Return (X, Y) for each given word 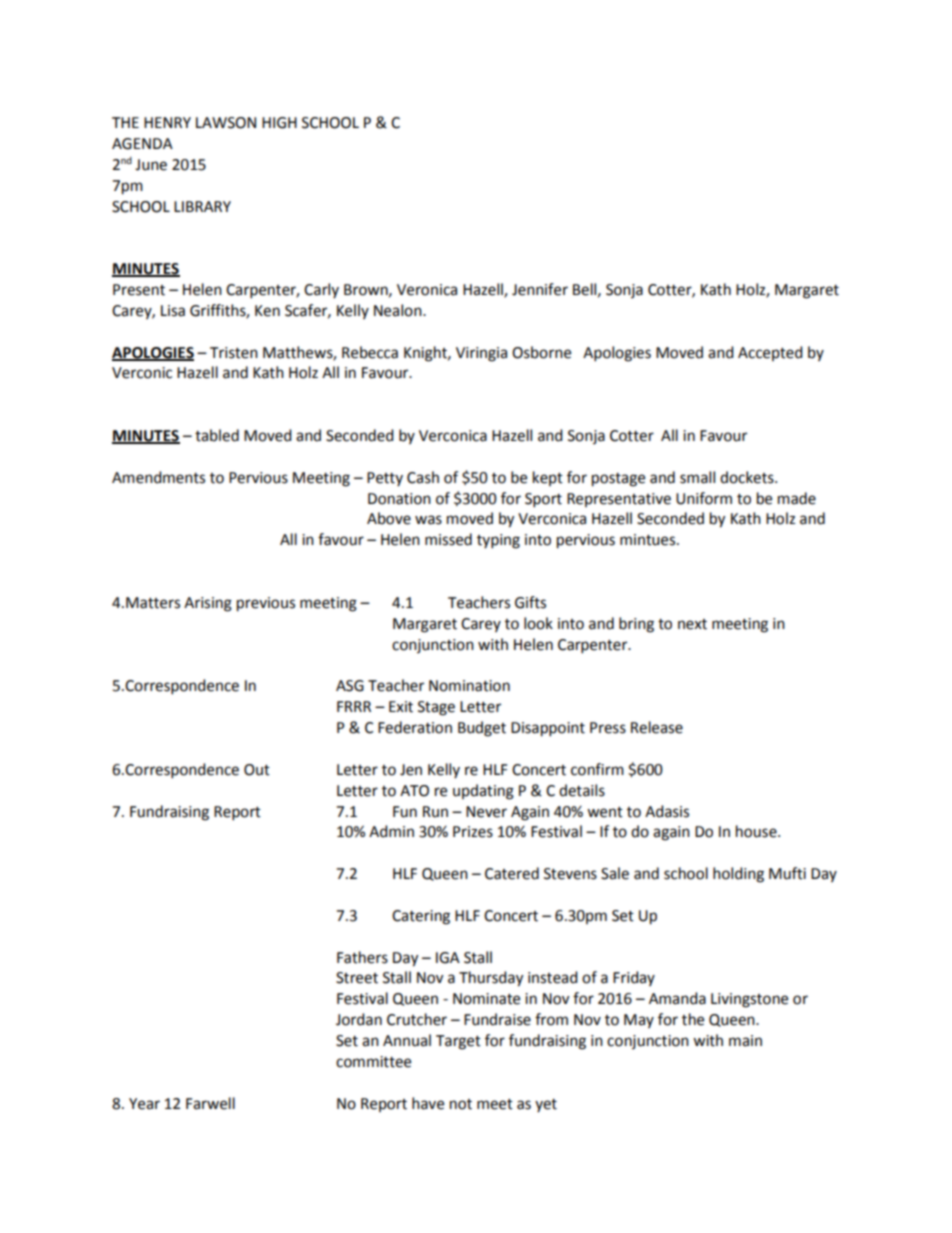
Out (257, 770)
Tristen (234, 353)
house (757, 831)
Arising (208, 604)
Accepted (770, 353)
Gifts (530, 602)
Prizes (473, 832)
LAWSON (226, 123)
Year (144, 1104)
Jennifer (540, 289)
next (692, 624)
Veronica (427, 290)
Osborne (541, 352)
